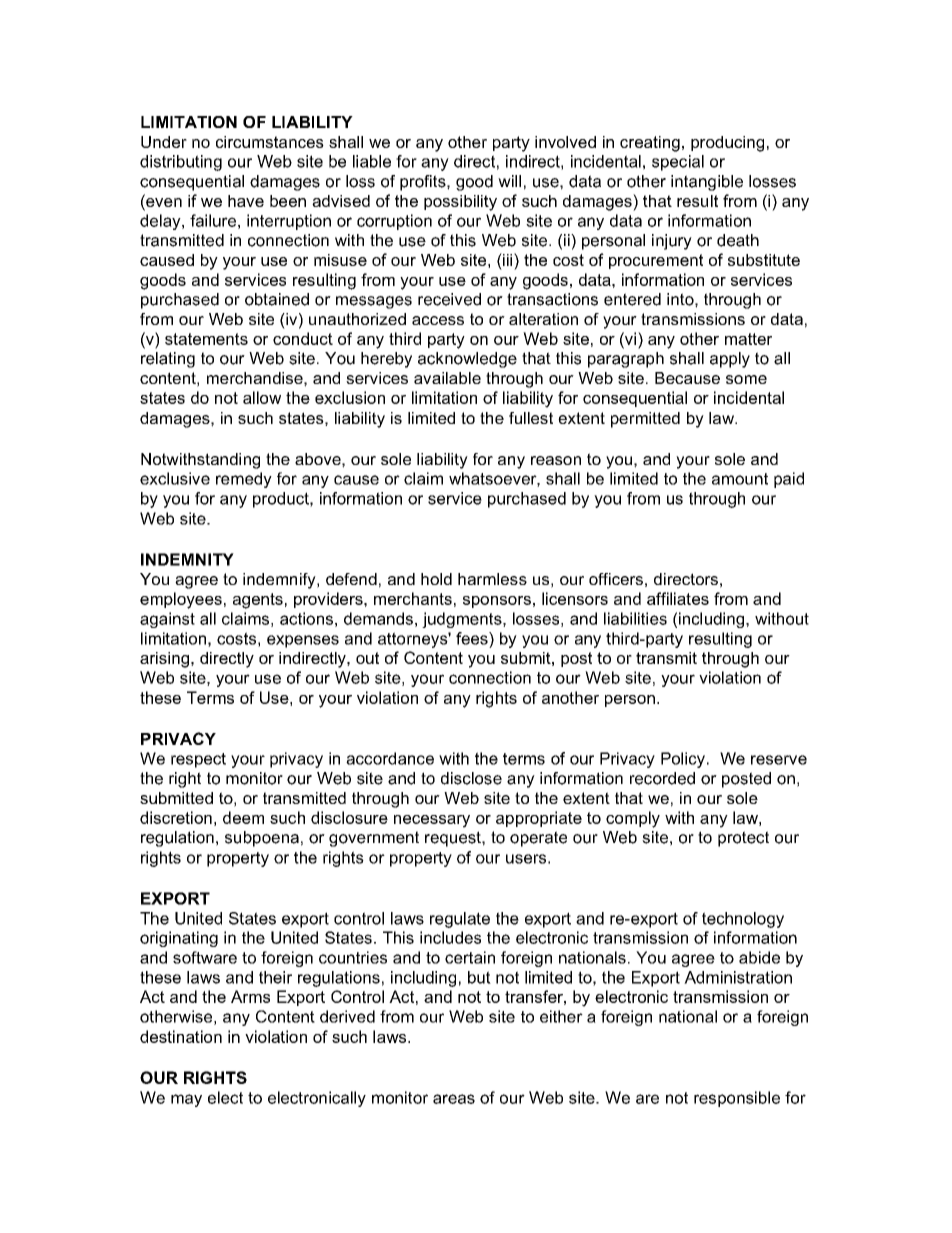 The image size is (952, 1233). What do you see at coordinates (186, 1100) in the screenshot?
I see `may` at bounding box center [186, 1100].
